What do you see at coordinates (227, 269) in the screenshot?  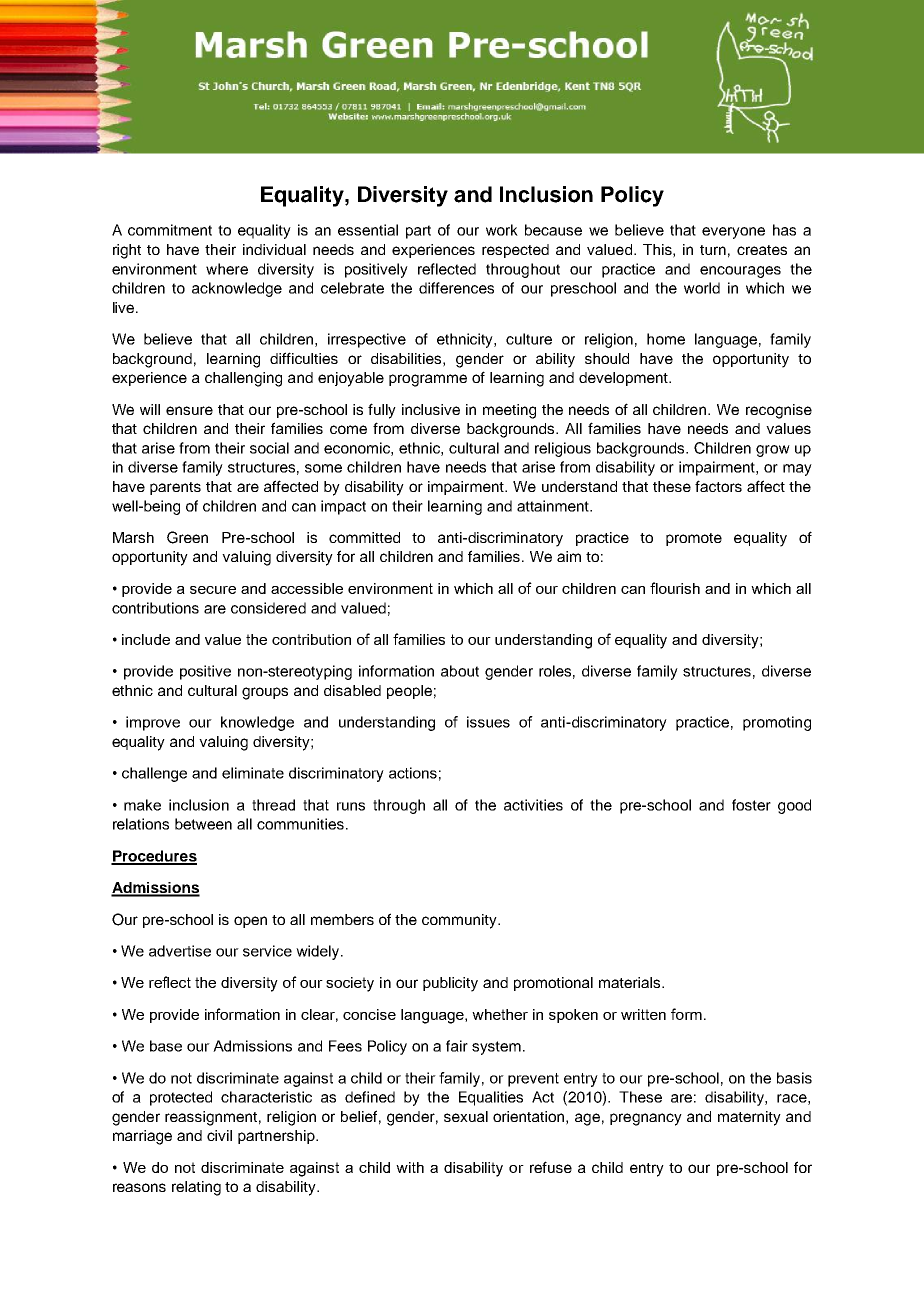 I see `where` at bounding box center [227, 269].
